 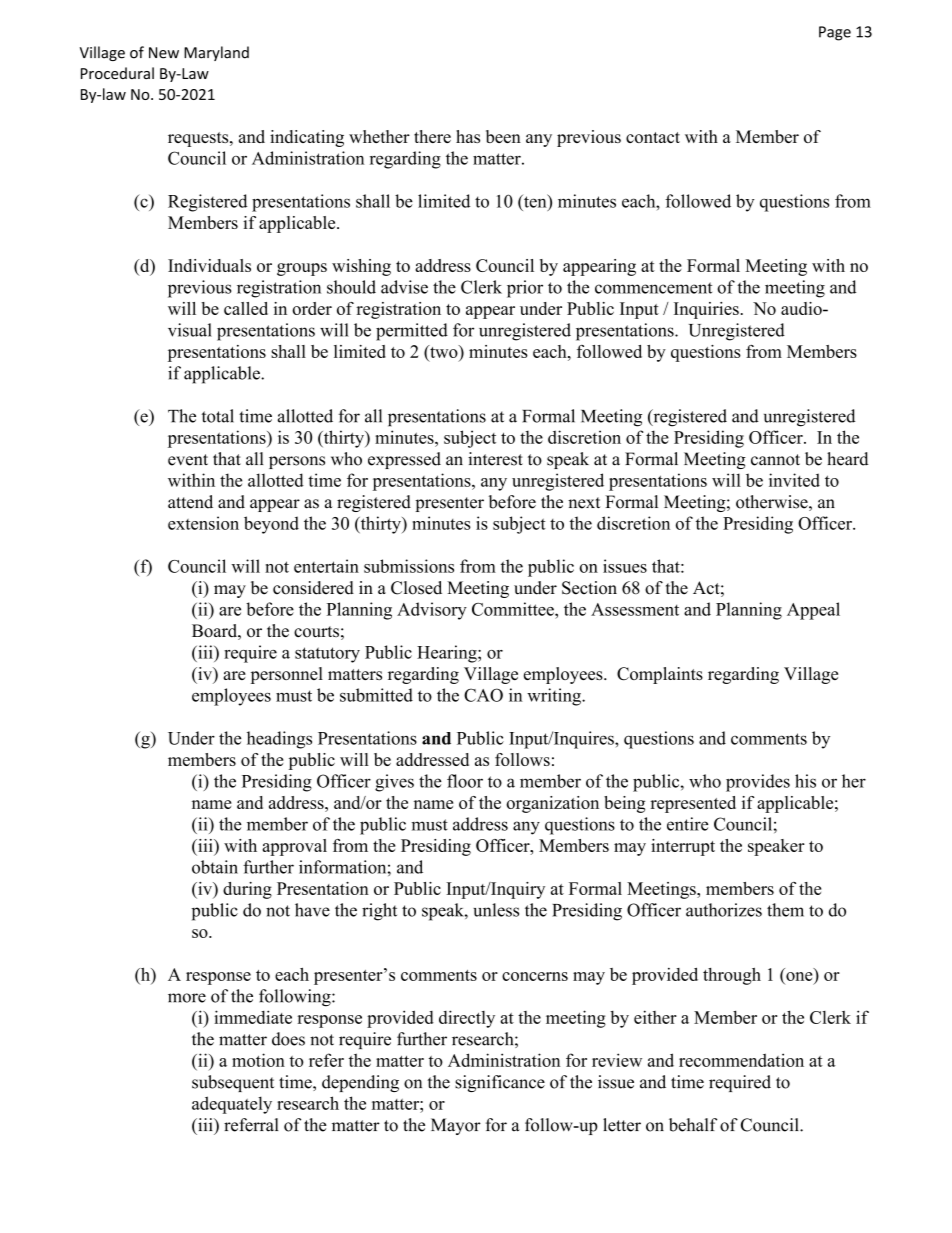 I want to click on Page, so click(x=835, y=33).
